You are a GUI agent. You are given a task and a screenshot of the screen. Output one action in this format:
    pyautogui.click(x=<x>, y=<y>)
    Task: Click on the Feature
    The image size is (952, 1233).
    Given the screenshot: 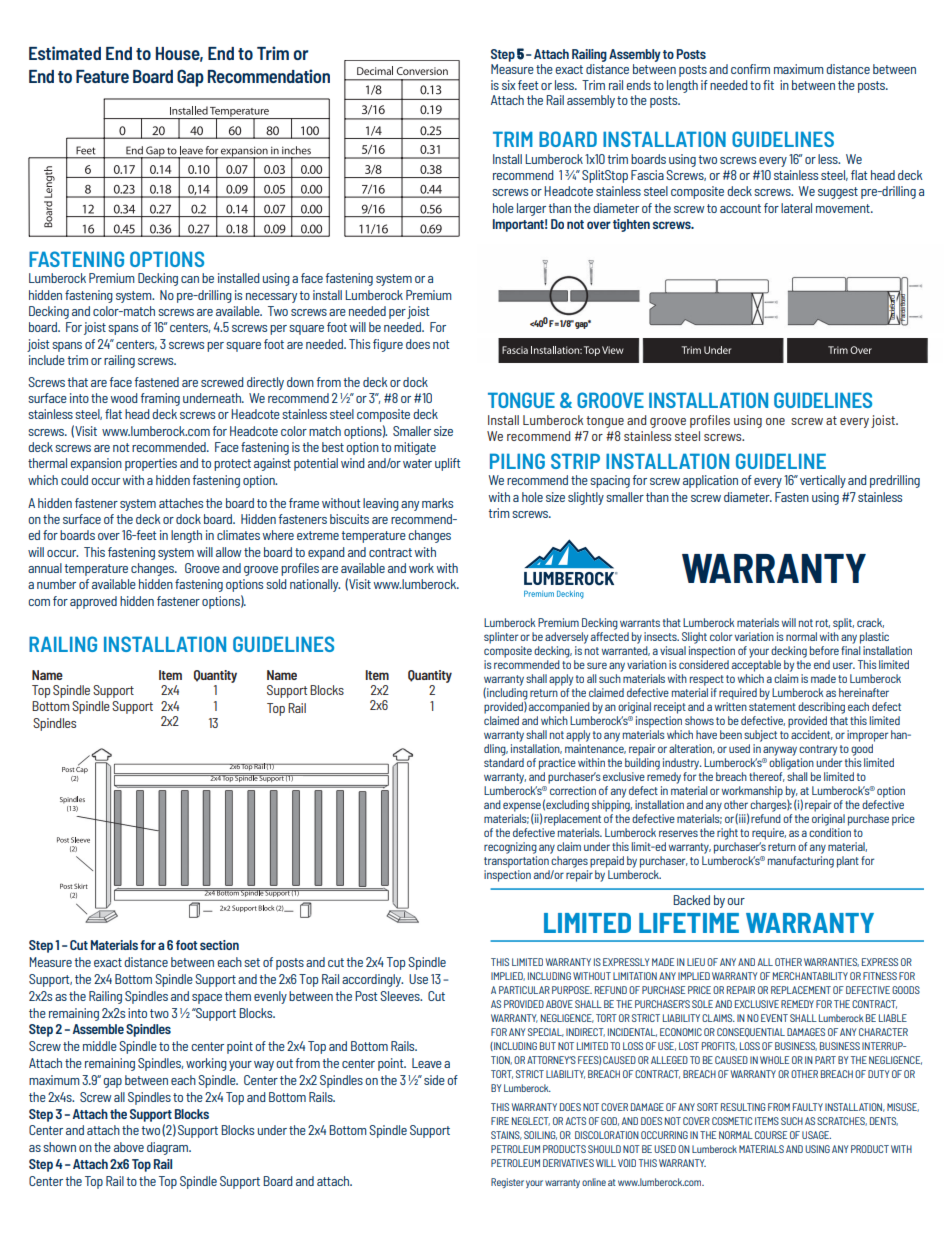 What is the action you would take?
    pyautogui.click(x=102, y=76)
